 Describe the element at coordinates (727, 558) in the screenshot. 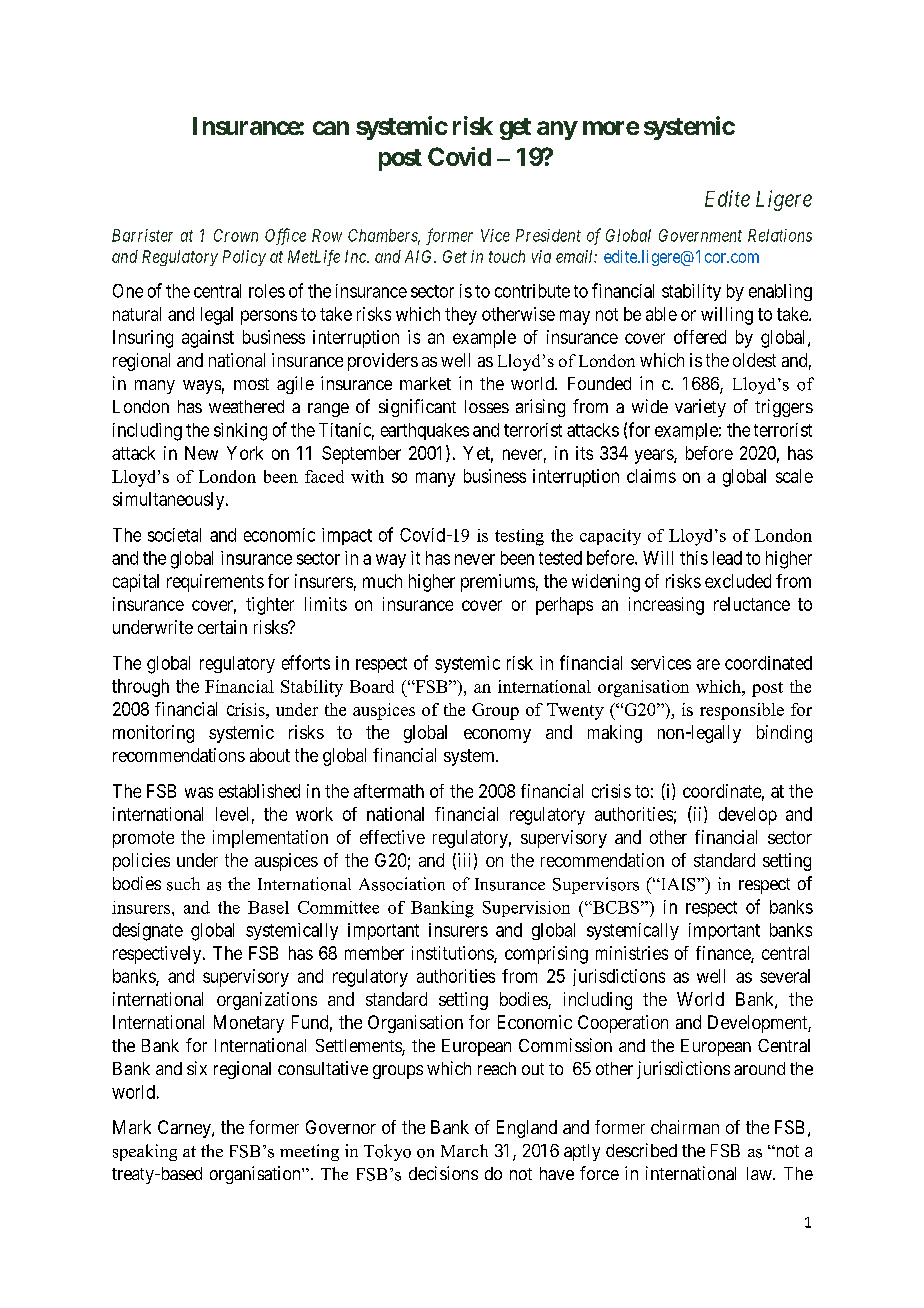

I see `lead` at that location.
